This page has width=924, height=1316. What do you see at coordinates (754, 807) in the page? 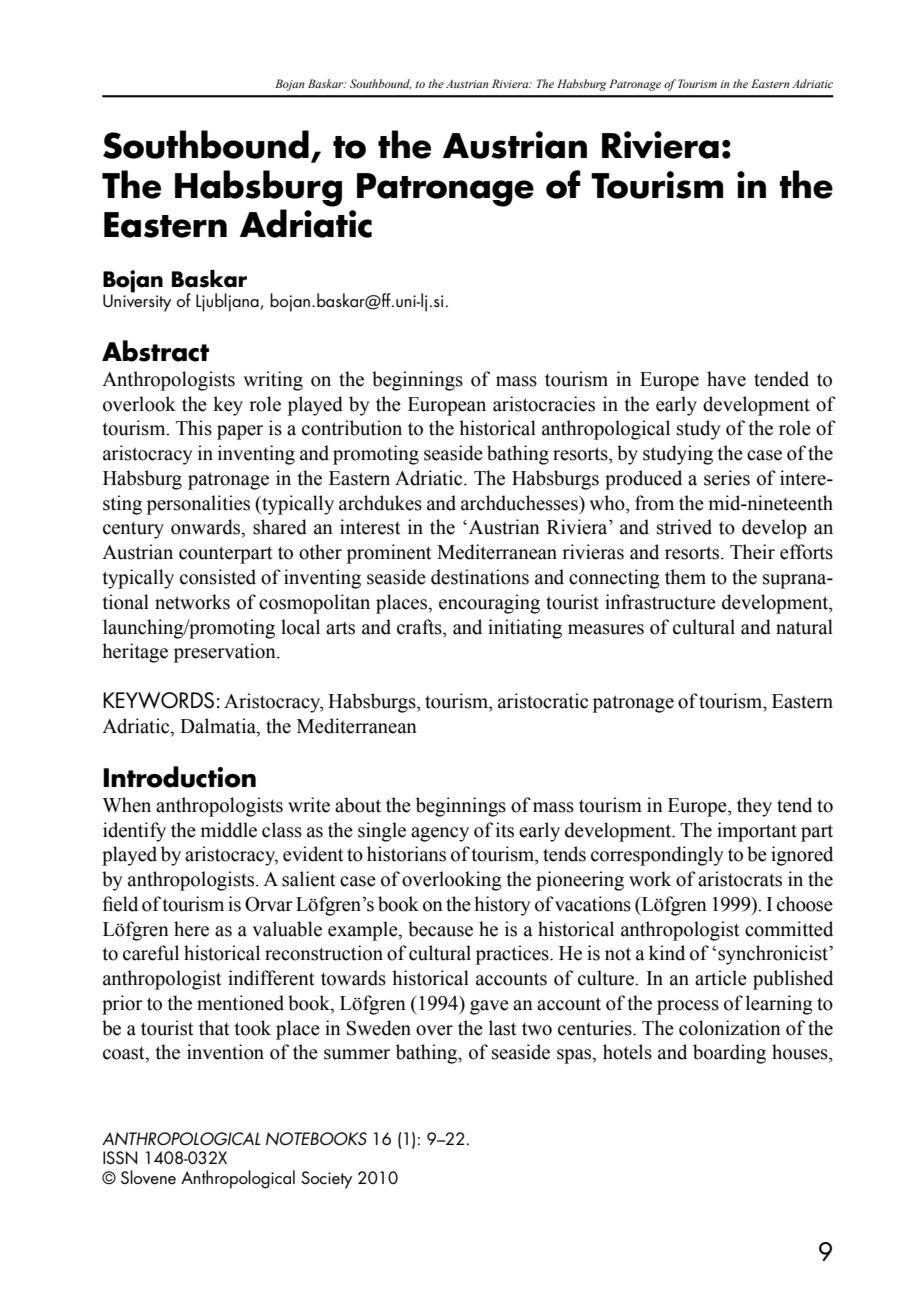
I see `they` at bounding box center [754, 807].
